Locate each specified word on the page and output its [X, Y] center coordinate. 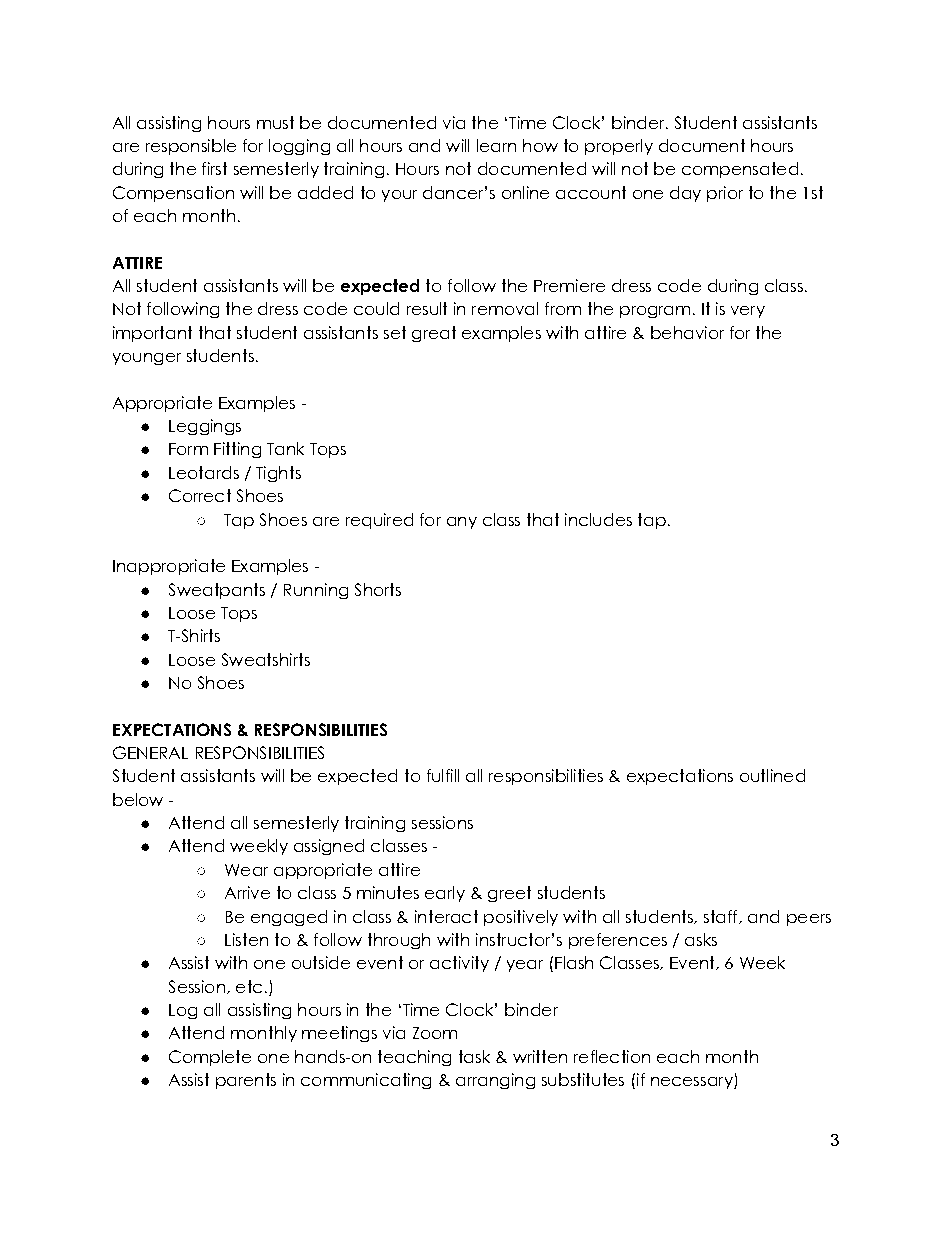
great [434, 334]
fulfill [443, 775]
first [214, 168]
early [445, 894]
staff [722, 917]
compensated [740, 170]
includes [598, 519]
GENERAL [150, 752]
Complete [210, 1058]
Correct [200, 495]
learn [496, 145]
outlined [772, 775]
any [462, 523]
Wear [246, 870]
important [152, 334]
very [748, 312]
